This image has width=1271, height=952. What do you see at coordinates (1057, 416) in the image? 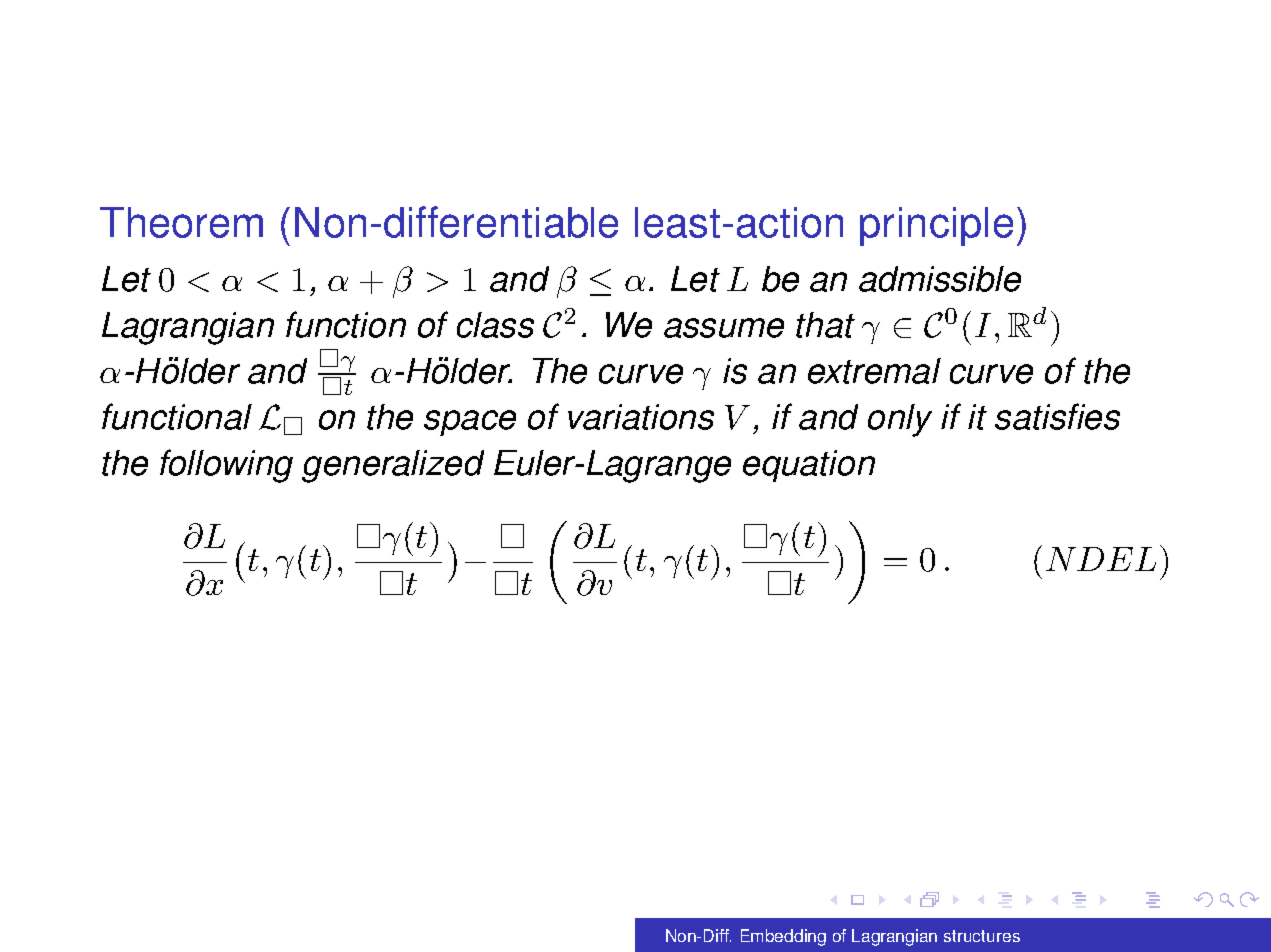
I see `satisfies` at bounding box center [1057, 416].
